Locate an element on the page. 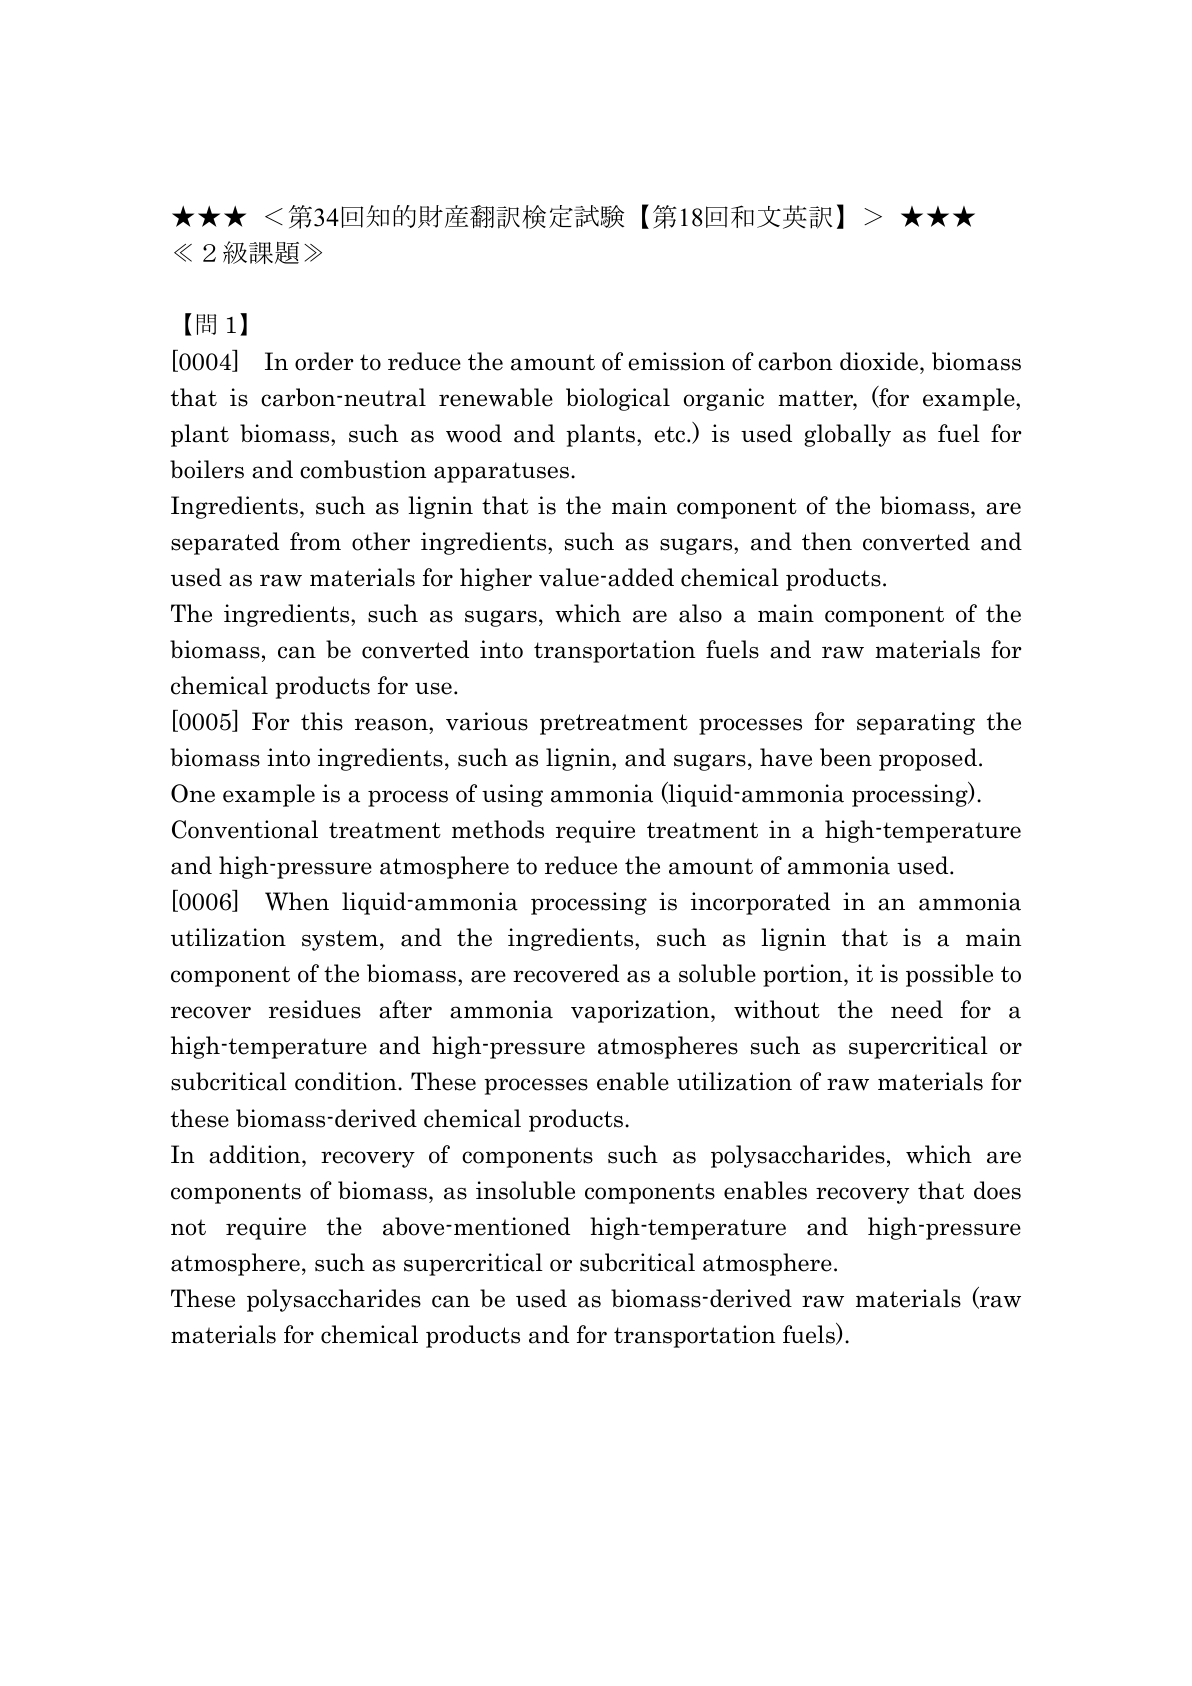 This page has width=1192, height=1686. biological is located at coordinates (618, 399).
